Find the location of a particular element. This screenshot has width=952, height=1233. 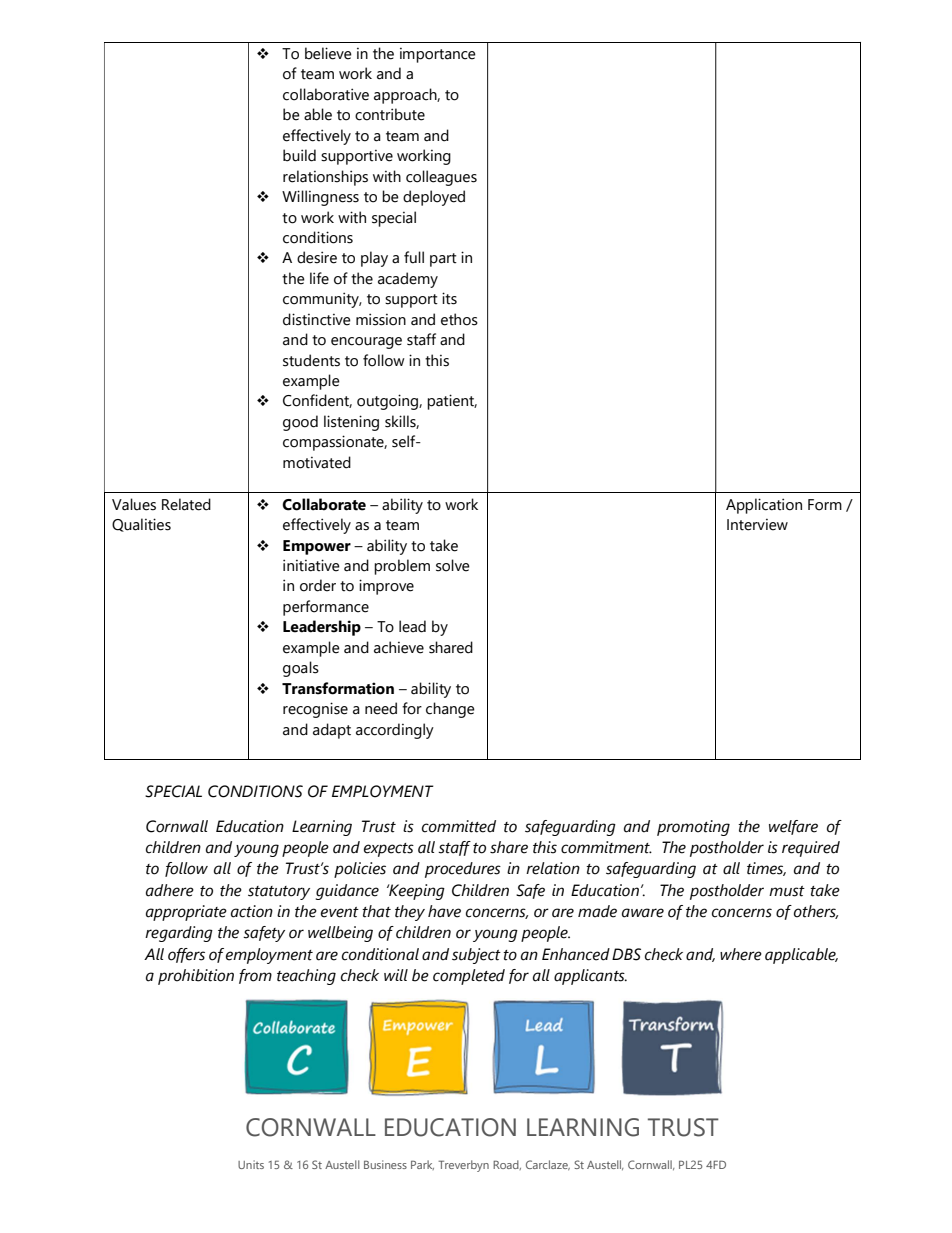

Units is located at coordinates (251, 1164).
